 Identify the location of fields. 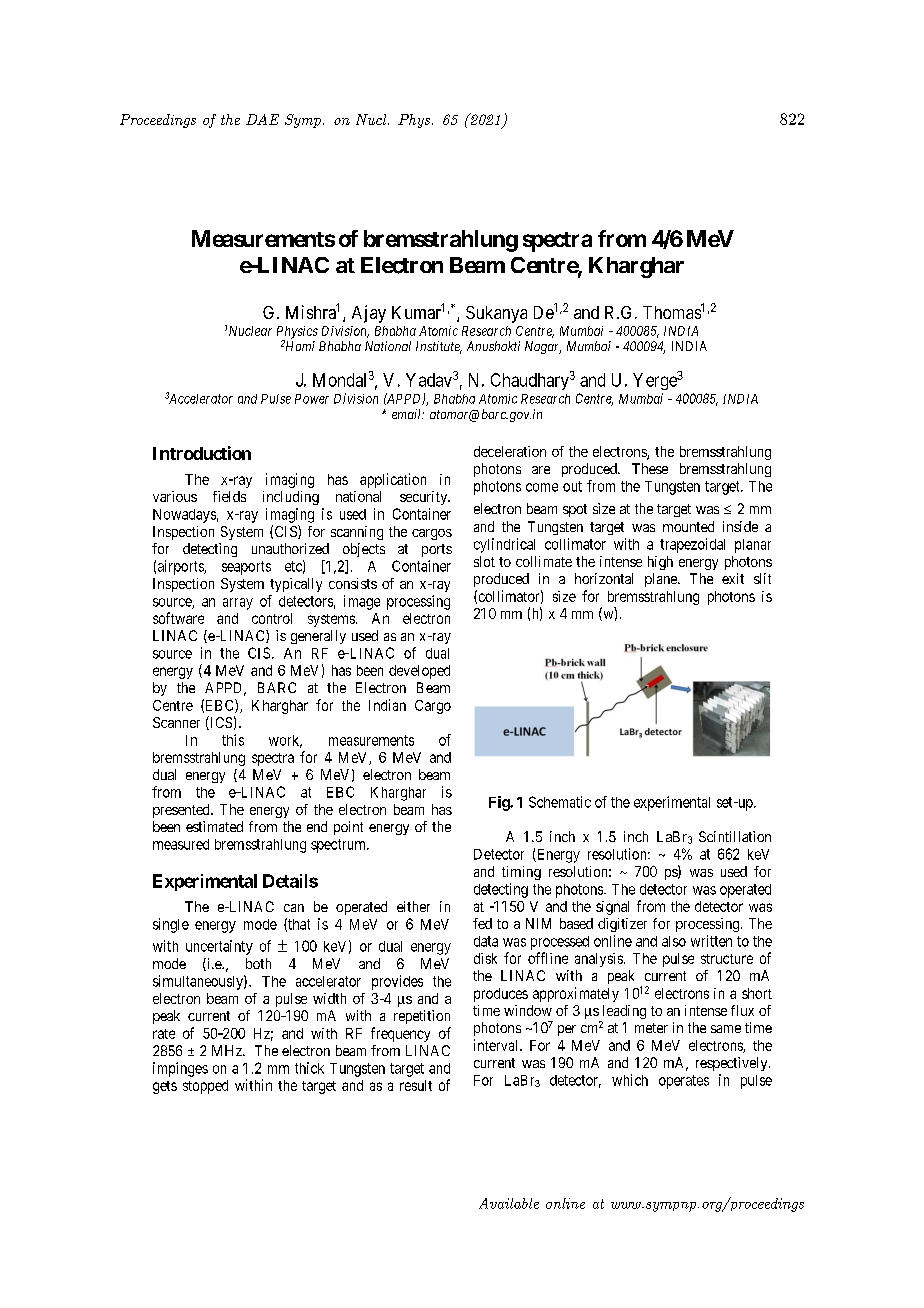
(229, 496).
